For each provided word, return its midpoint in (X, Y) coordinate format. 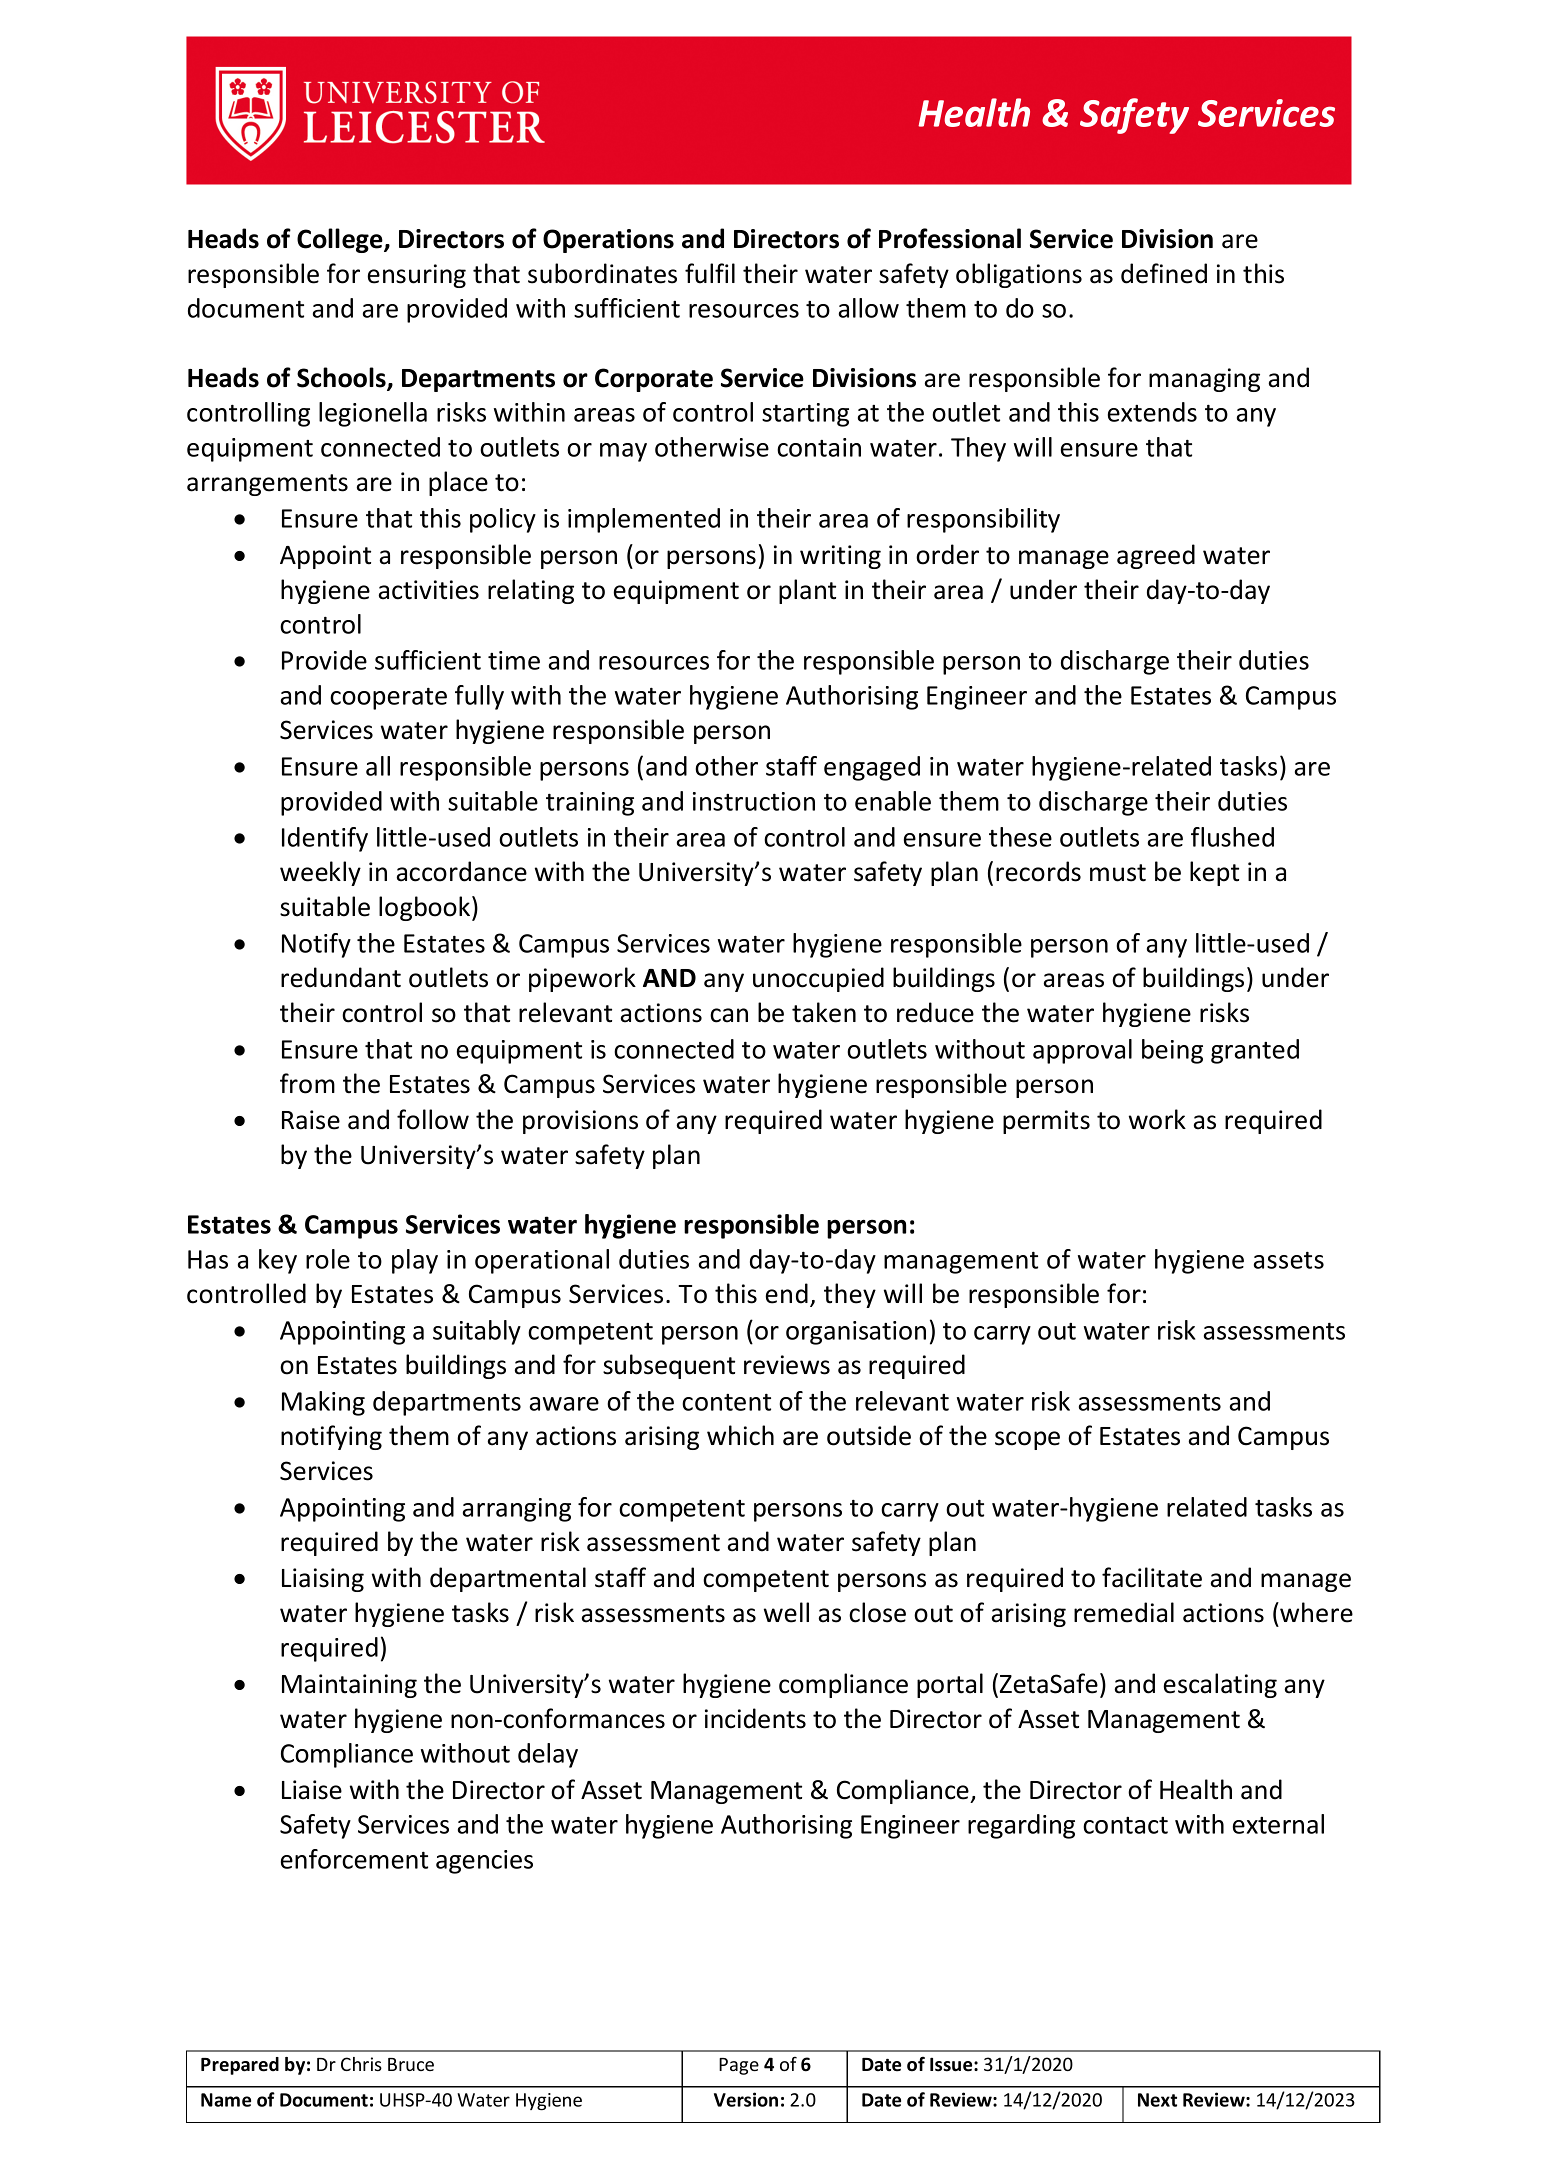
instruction (754, 801)
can (729, 1015)
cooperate (388, 699)
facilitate (1152, 1577)
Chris (361, 2064)
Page (739, 2066)
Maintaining (349, 1686)
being (1172, 1051)
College (341, 240)
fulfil (710, 273)
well (786, 1612)
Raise (311, 1120)
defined (1164, 273)
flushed (1232, 837)
